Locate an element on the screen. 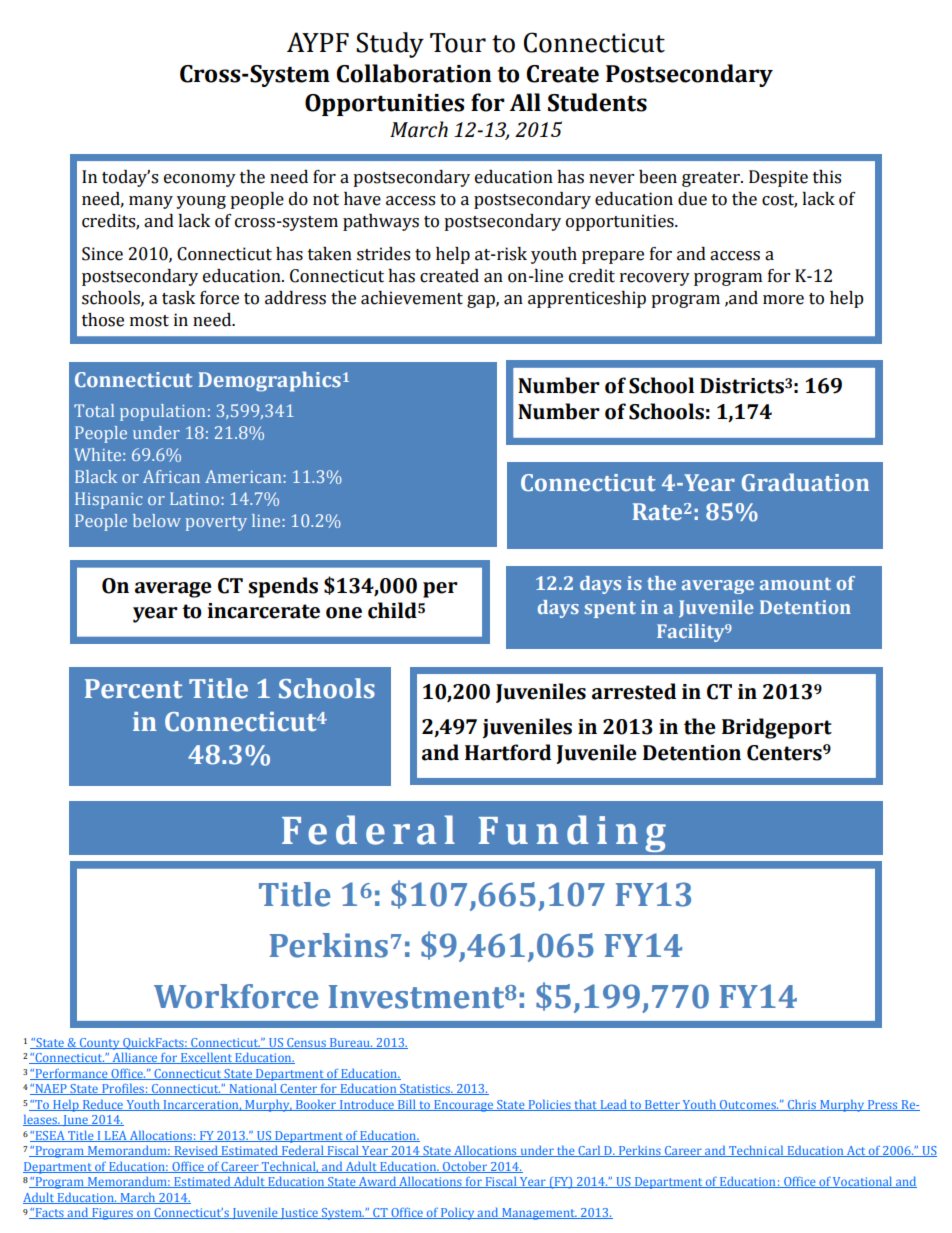  Hartford is located at coordinates (508, 752).
